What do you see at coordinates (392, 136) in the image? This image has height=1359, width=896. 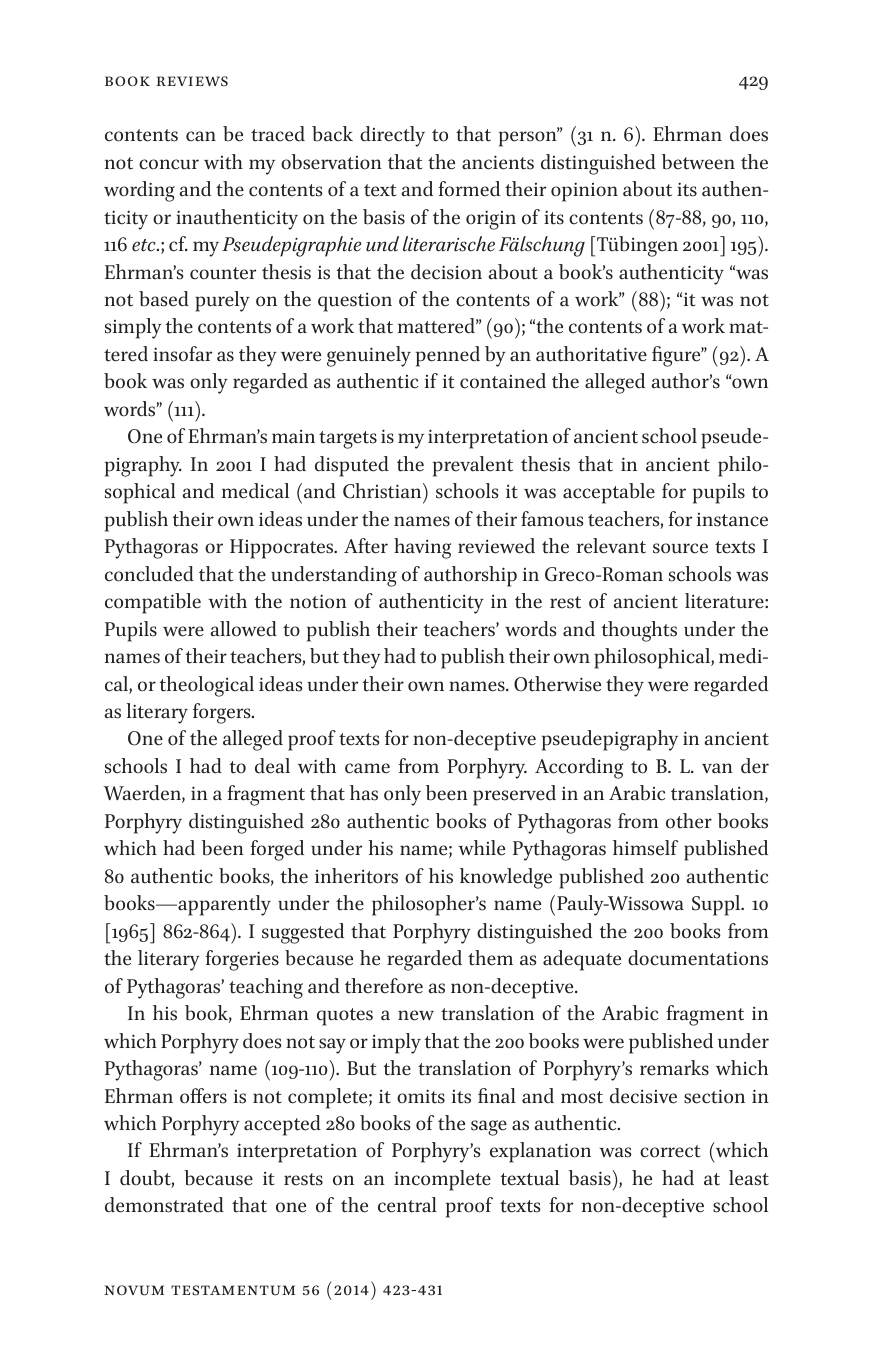 I see `directly` at bounding box center [392, 136].
